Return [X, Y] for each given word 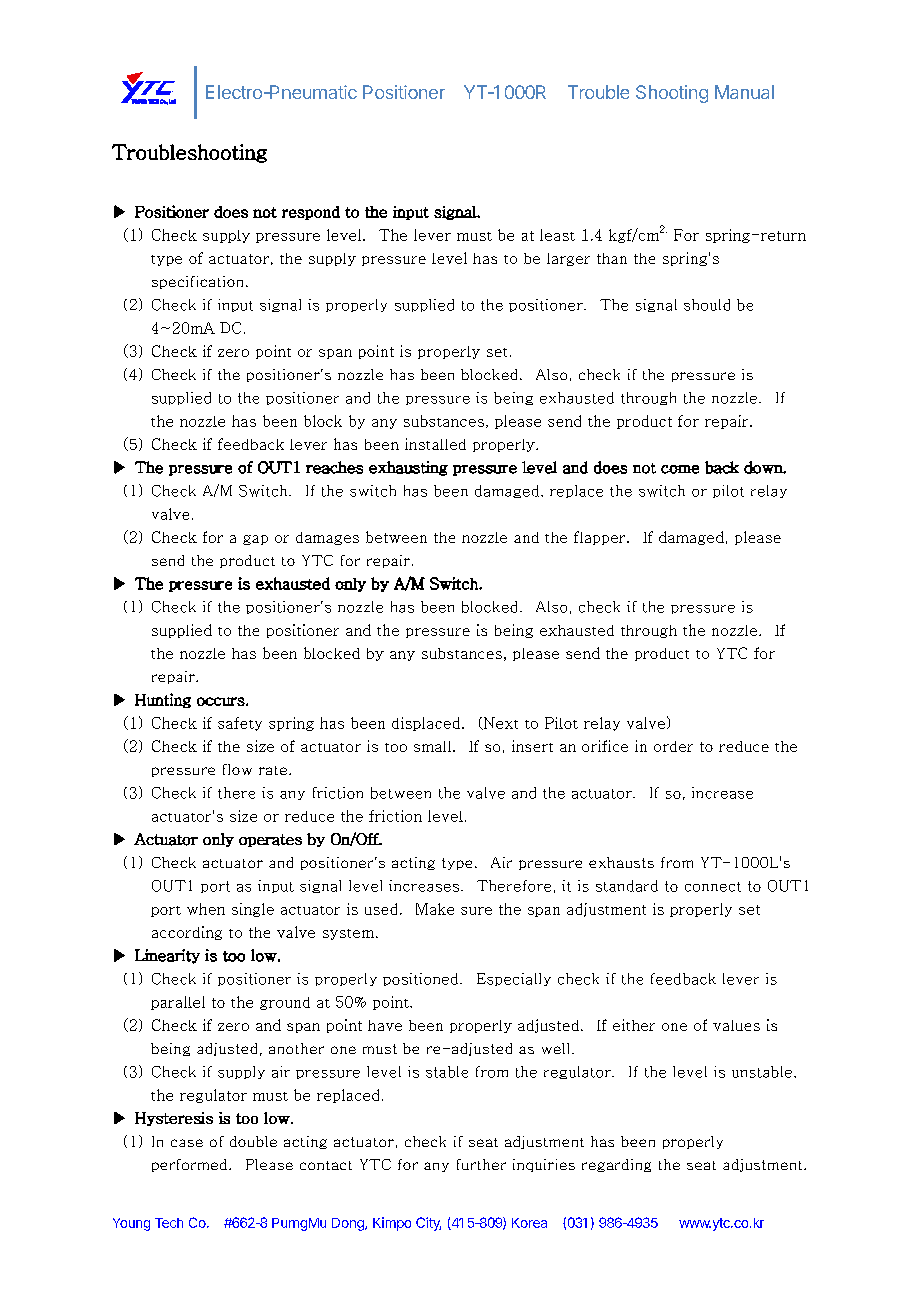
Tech [169, 1223]
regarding [616, 1165]
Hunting [163, 700]
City [428, 1224]
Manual [744, 92]
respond [311, 213]
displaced [427, 724]
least [557, 235]
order [673, 746]
